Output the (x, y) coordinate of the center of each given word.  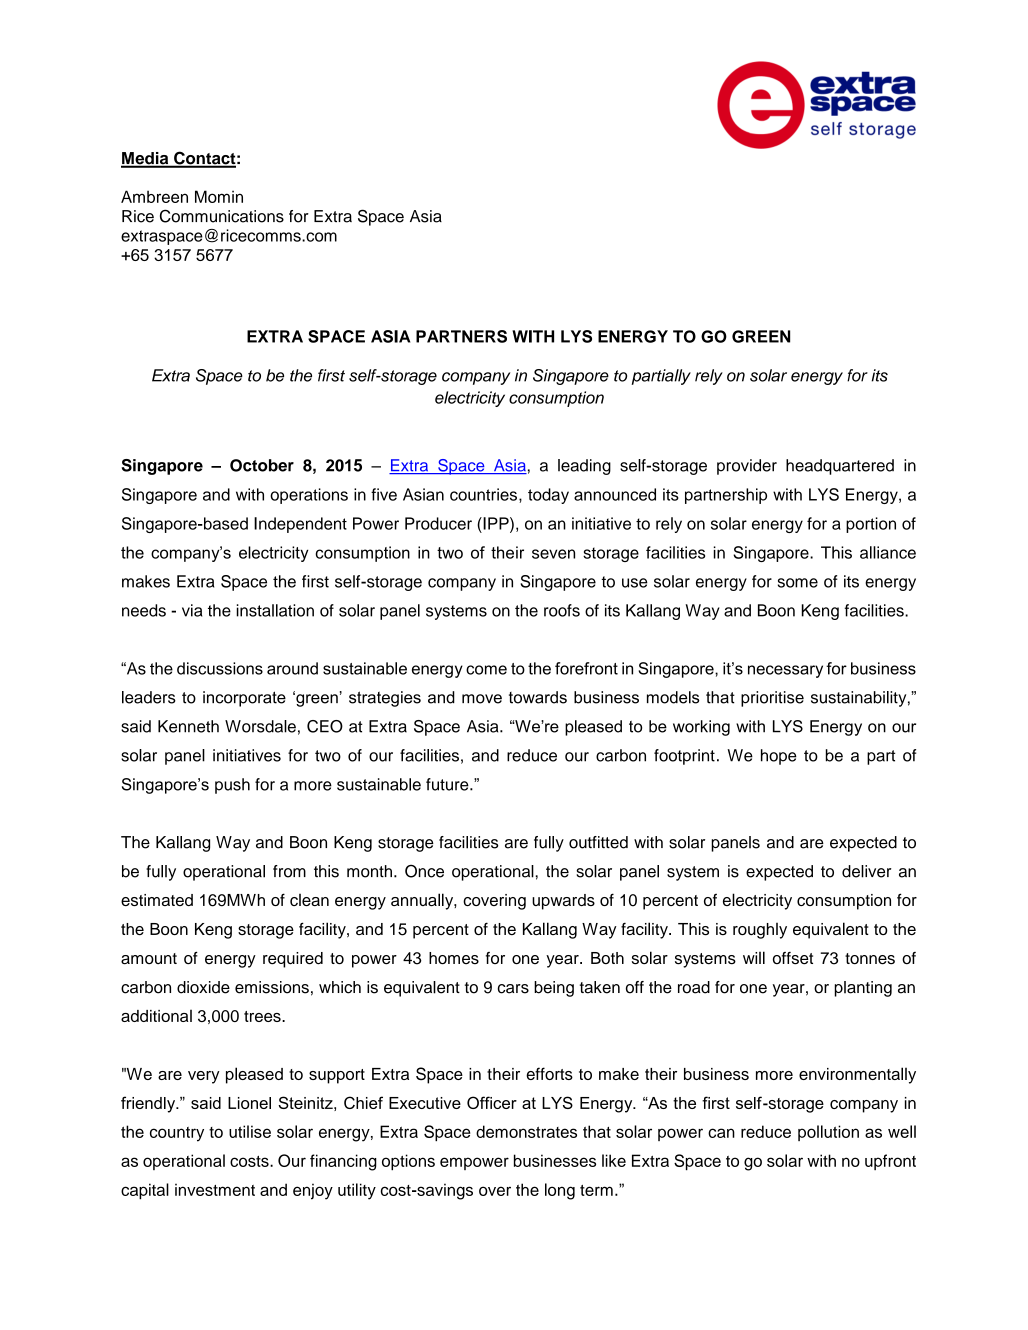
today (548, 496)
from (289, 871)
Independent (300, 525)
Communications (222, 216)
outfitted (598, 842)
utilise (250, 1131)
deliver (867, 871)
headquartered (840, 467)
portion (871, 525)
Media (146, 159)
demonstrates (526, 1131)
